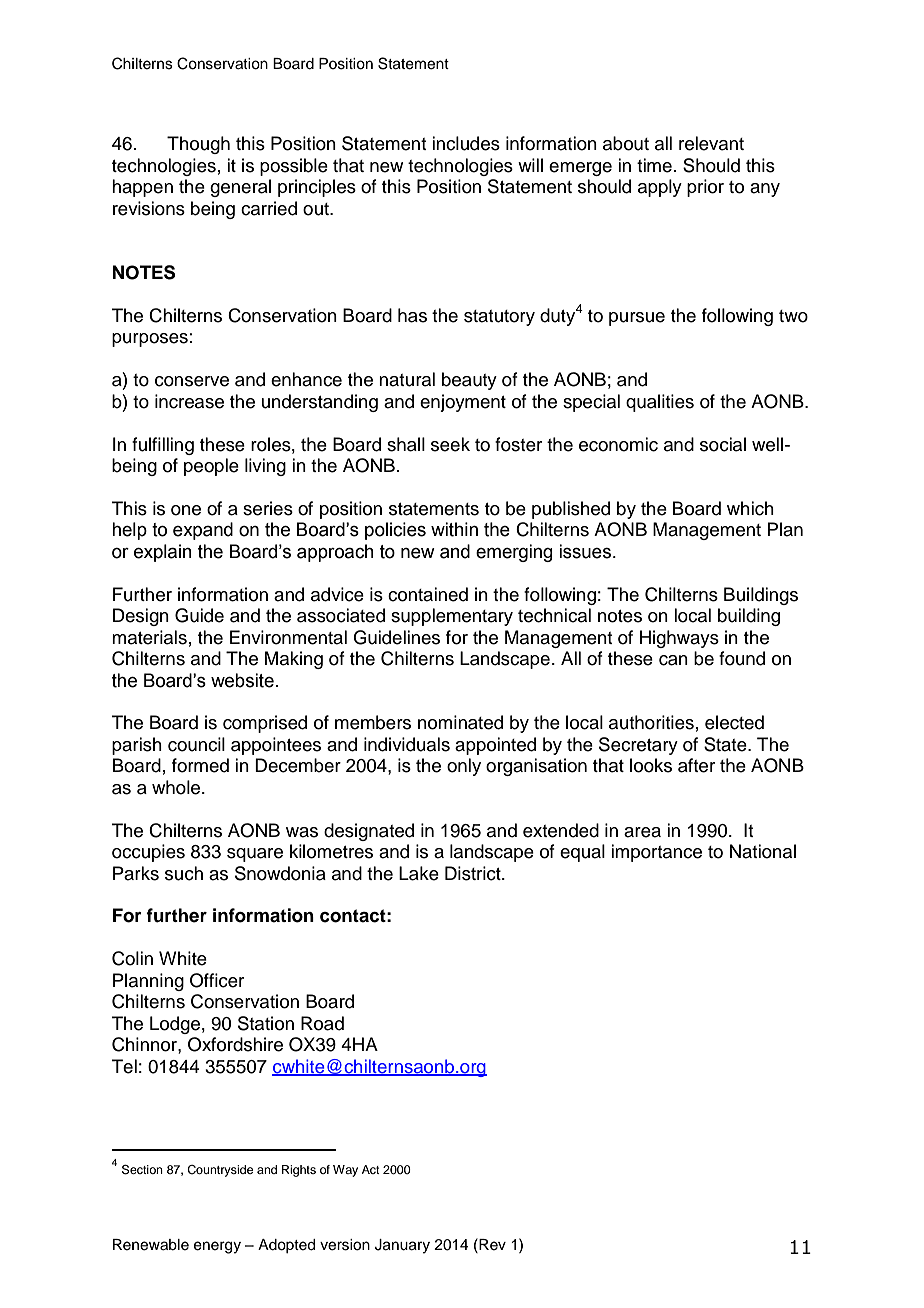 This screenshot has height=1308, width=924. I want to click on prior, so click(705, 188).
